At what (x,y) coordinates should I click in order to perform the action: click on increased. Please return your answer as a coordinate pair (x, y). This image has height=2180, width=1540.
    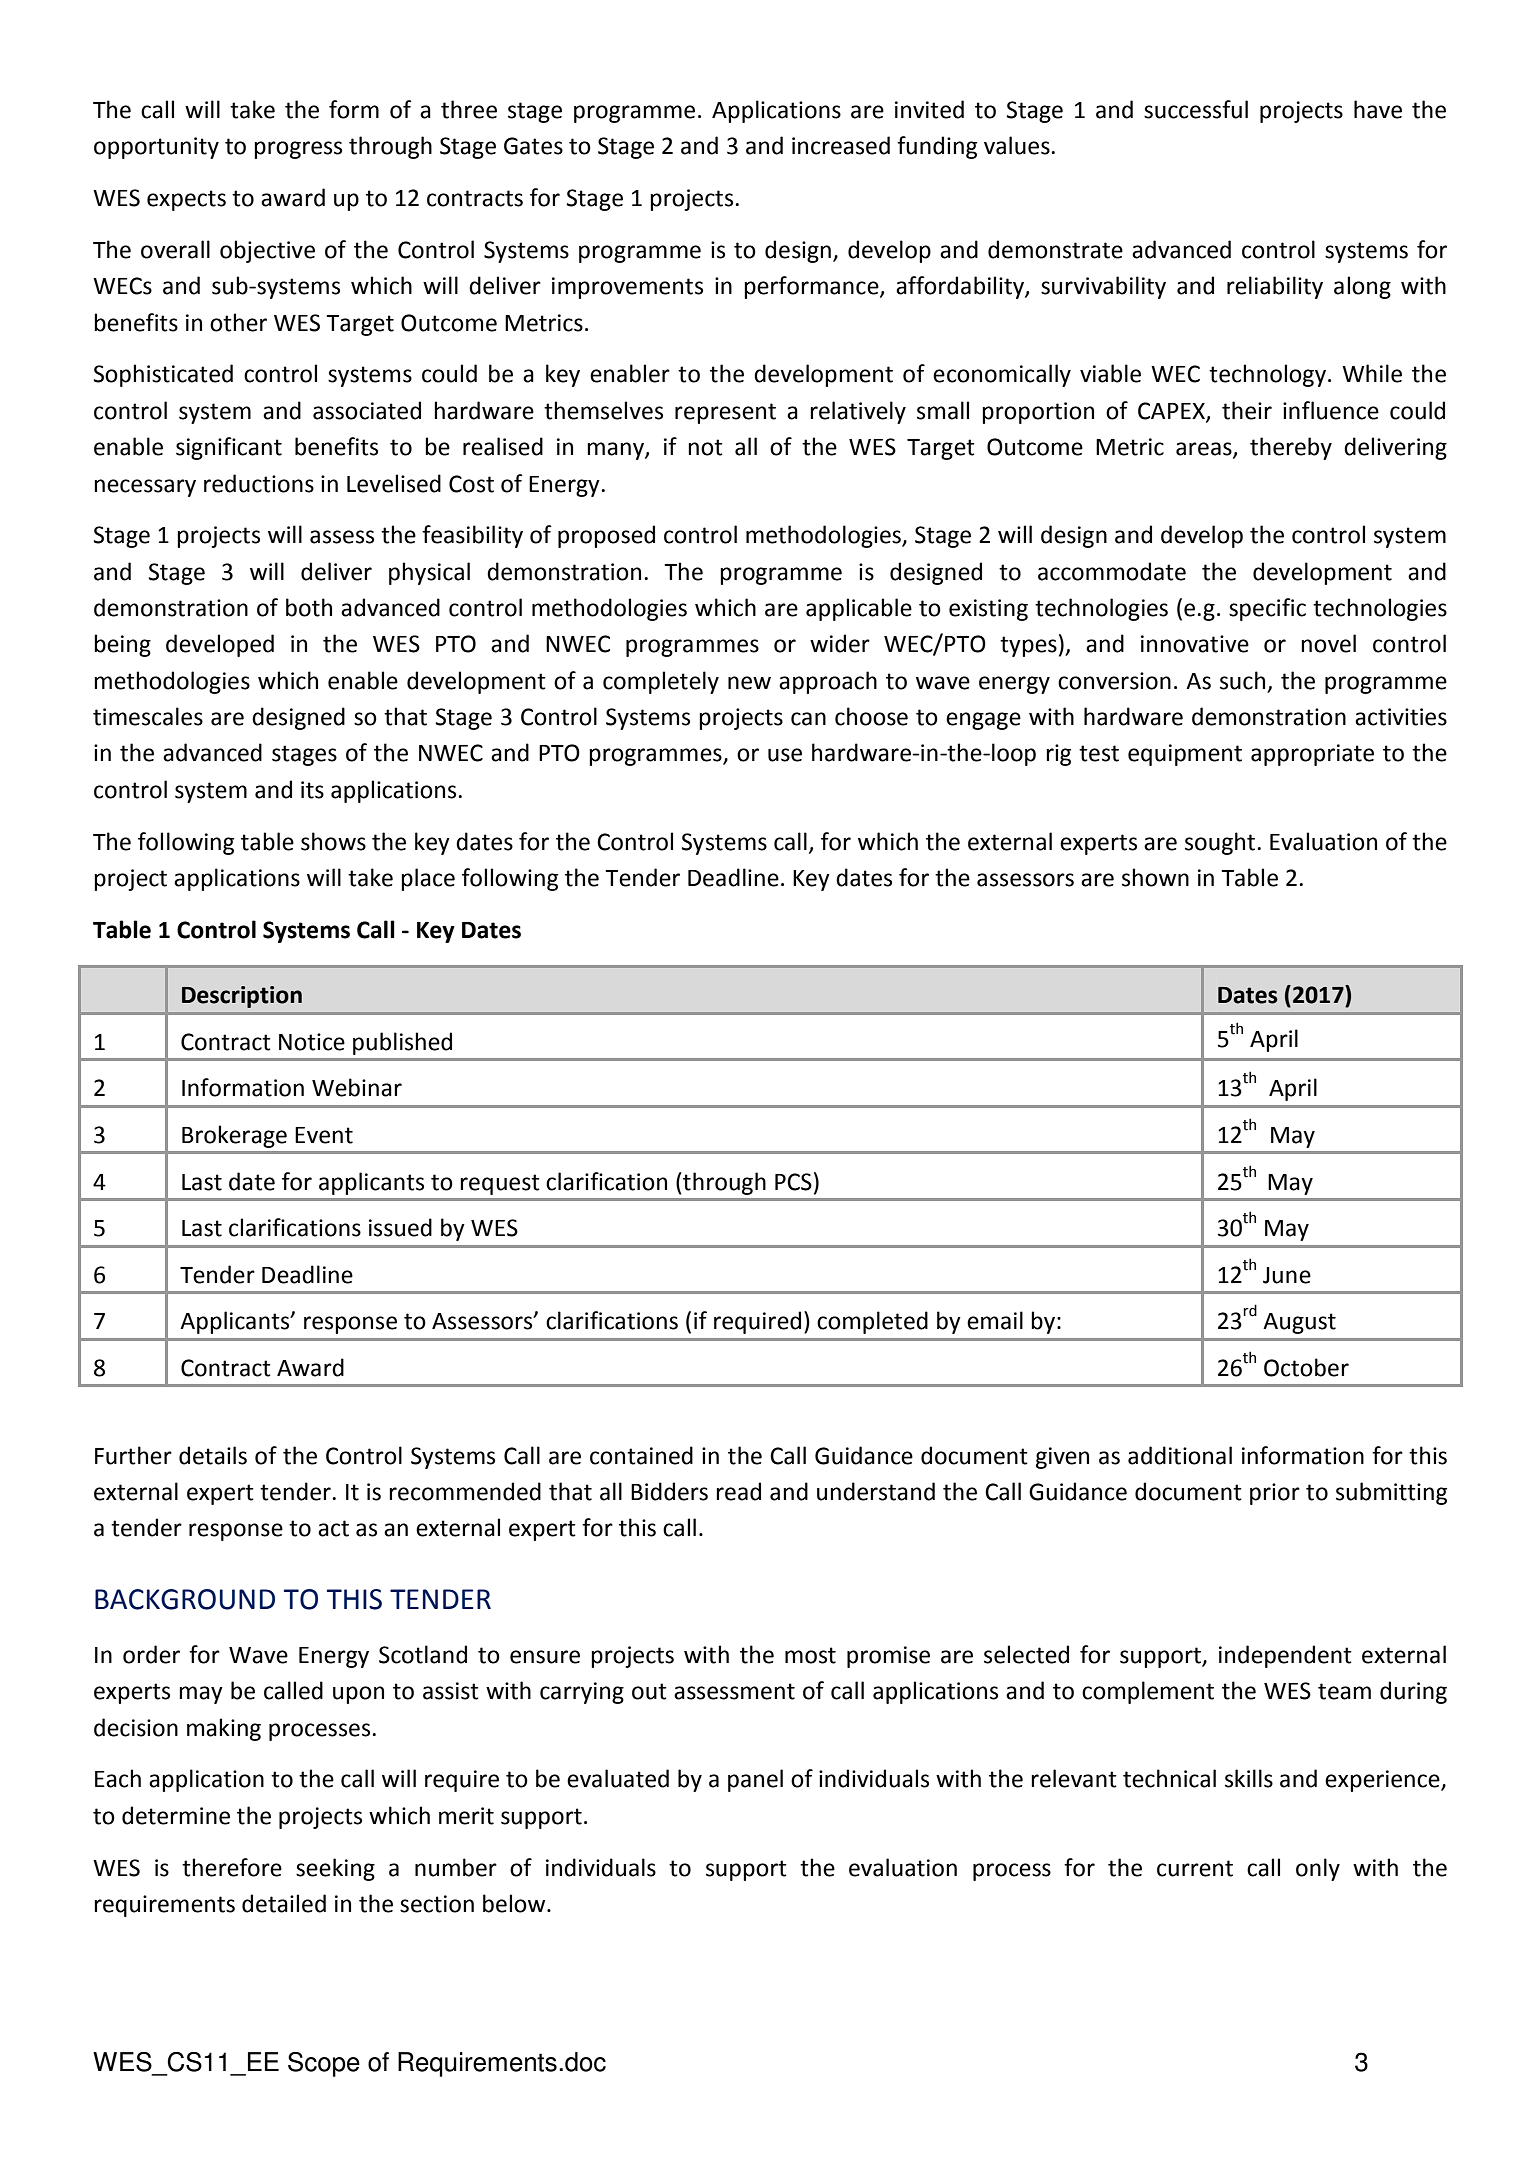
    Looking at the image, I should click on (841, 145).
